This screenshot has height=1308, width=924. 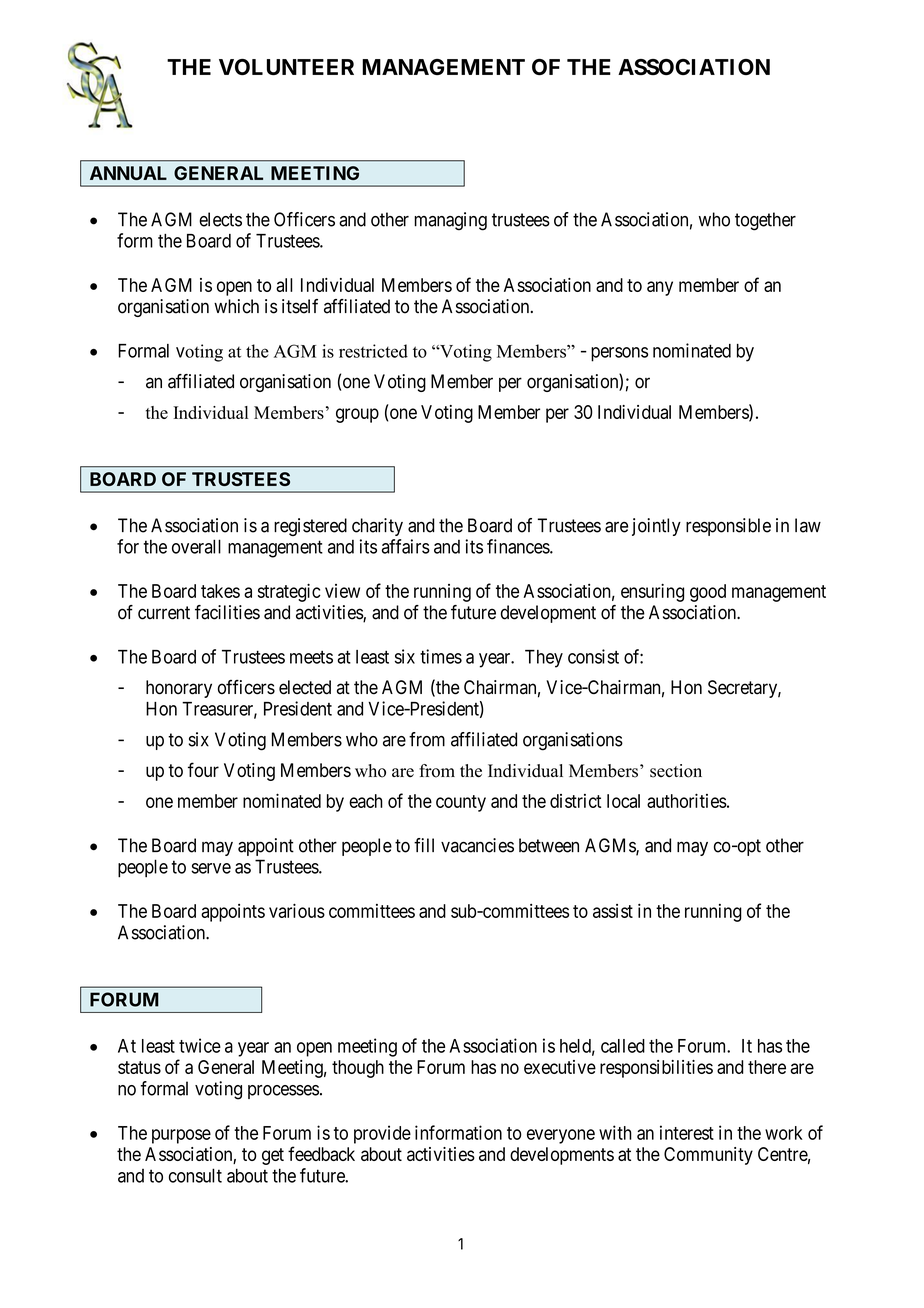 What do you see at coordinates (450, 221) in the screenshot?
I see `managing` at bounding box center [450, 221].
